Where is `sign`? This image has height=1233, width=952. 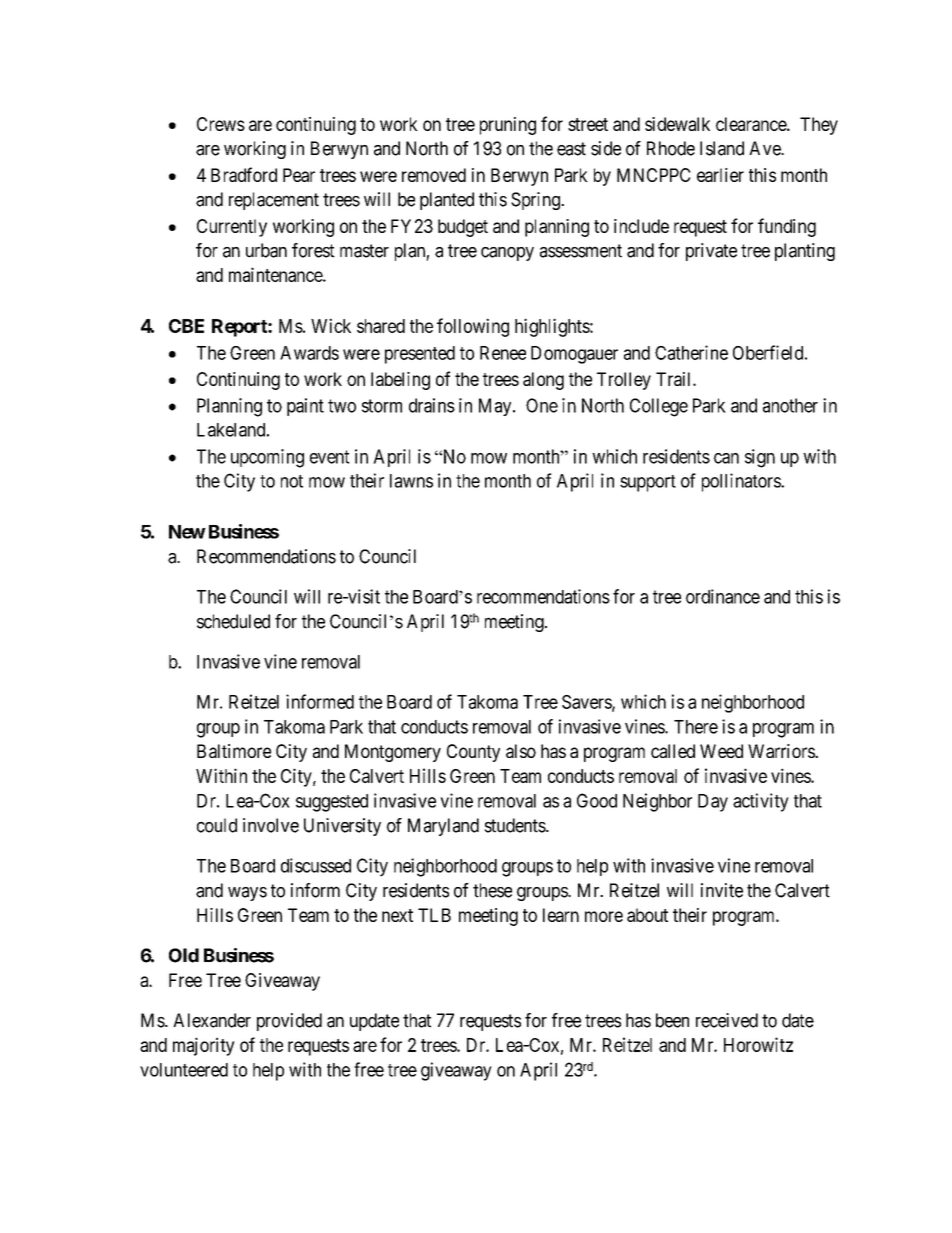 sign is located at coordinates (760, 458).
